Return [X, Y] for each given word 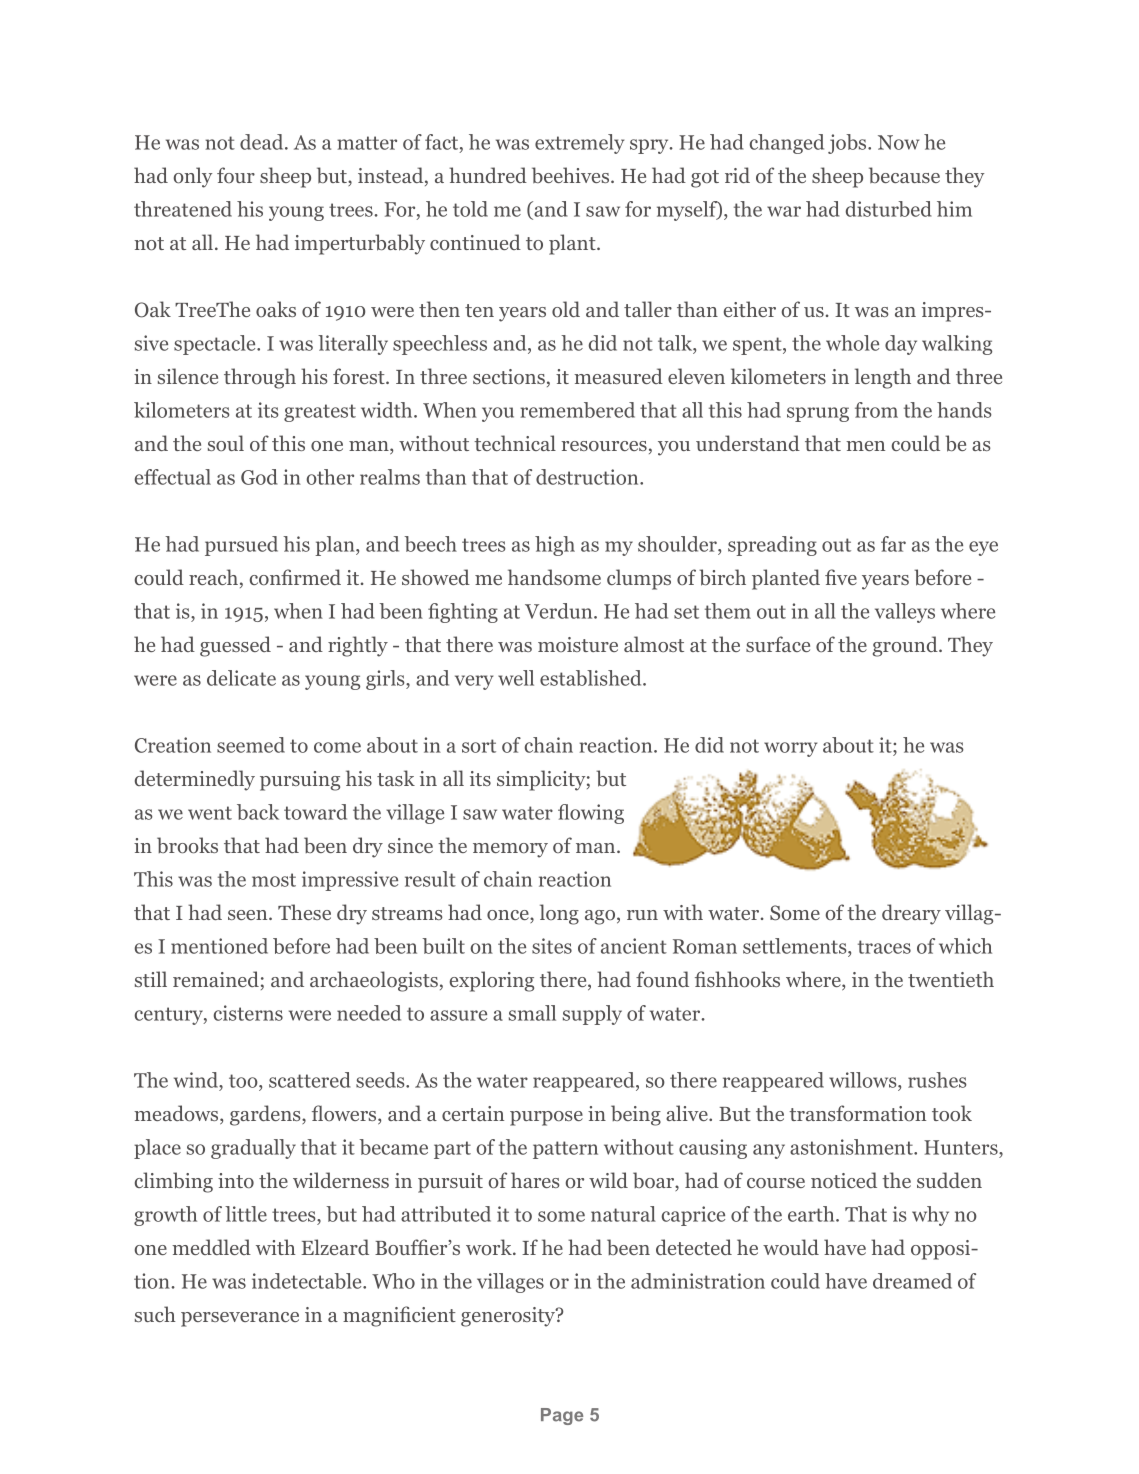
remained [216, 979]
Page [562, 1416]
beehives [572, 175]
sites [552, 946]
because [904, 175]
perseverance [240, 1319]
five [841, 577]
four [236, 175]
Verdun [560, 611]
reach [213, 577]
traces [884, 947]
